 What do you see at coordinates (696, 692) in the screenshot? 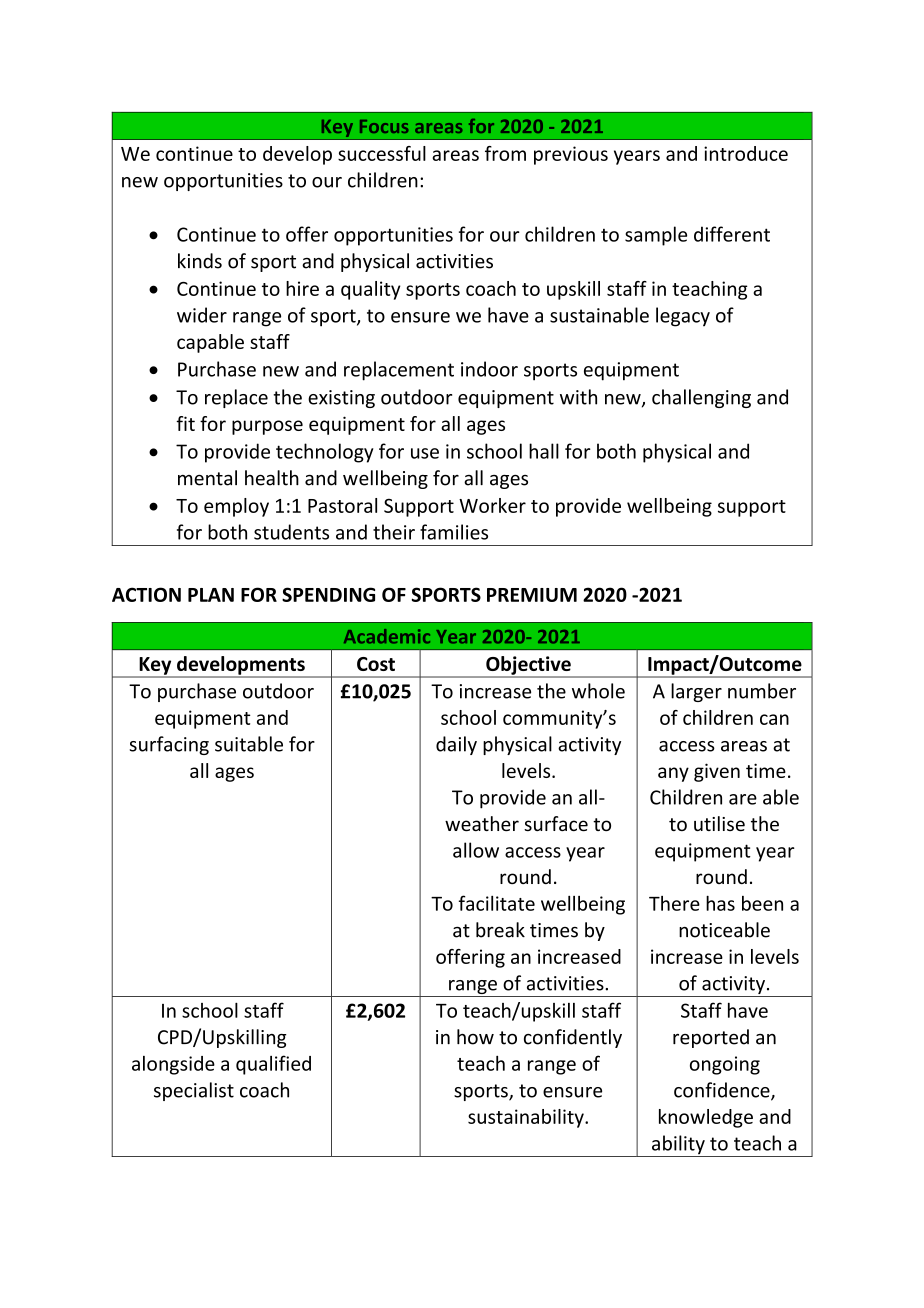
I see `larger` at bounding box center [696, 692].
